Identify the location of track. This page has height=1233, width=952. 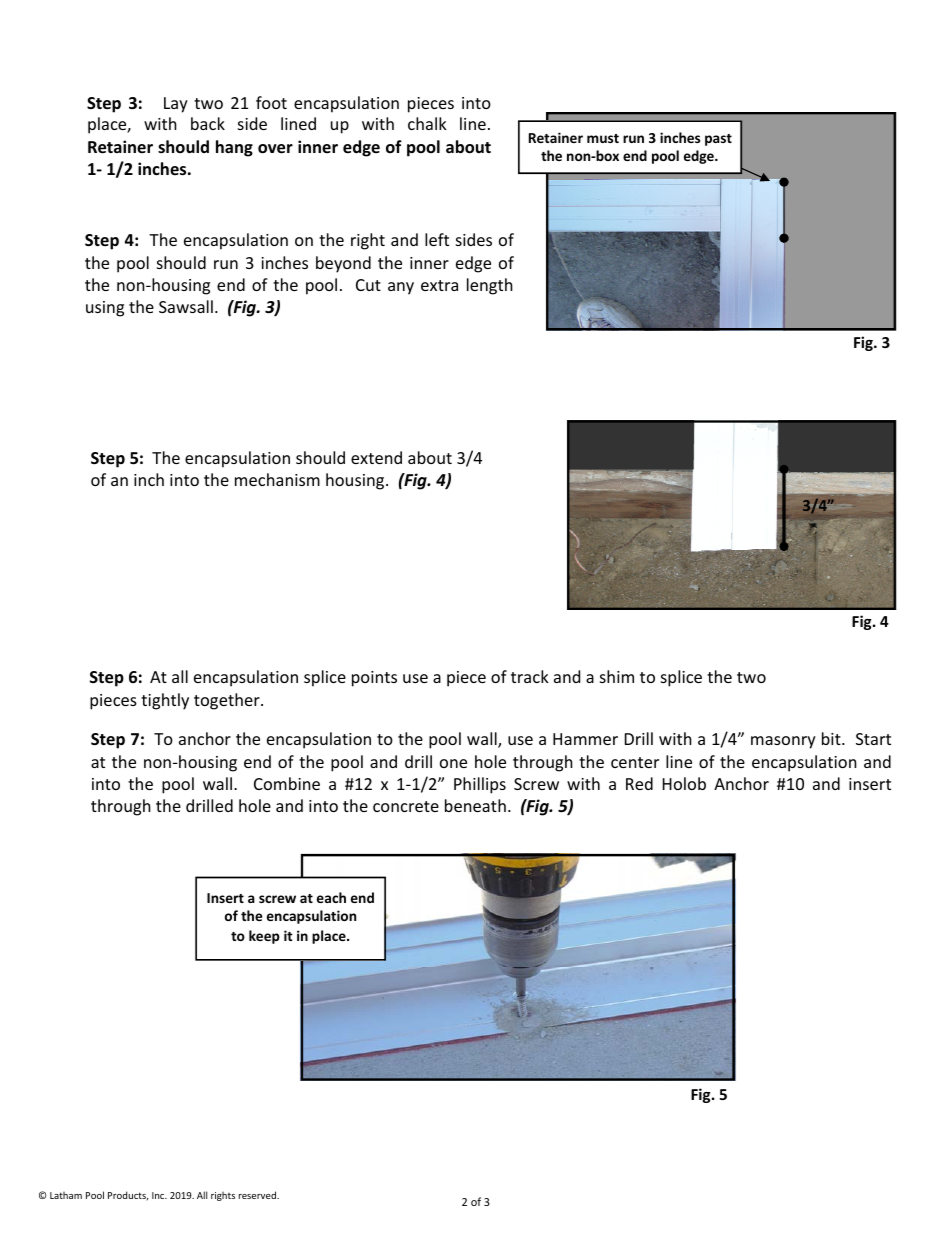
(530, 676).
